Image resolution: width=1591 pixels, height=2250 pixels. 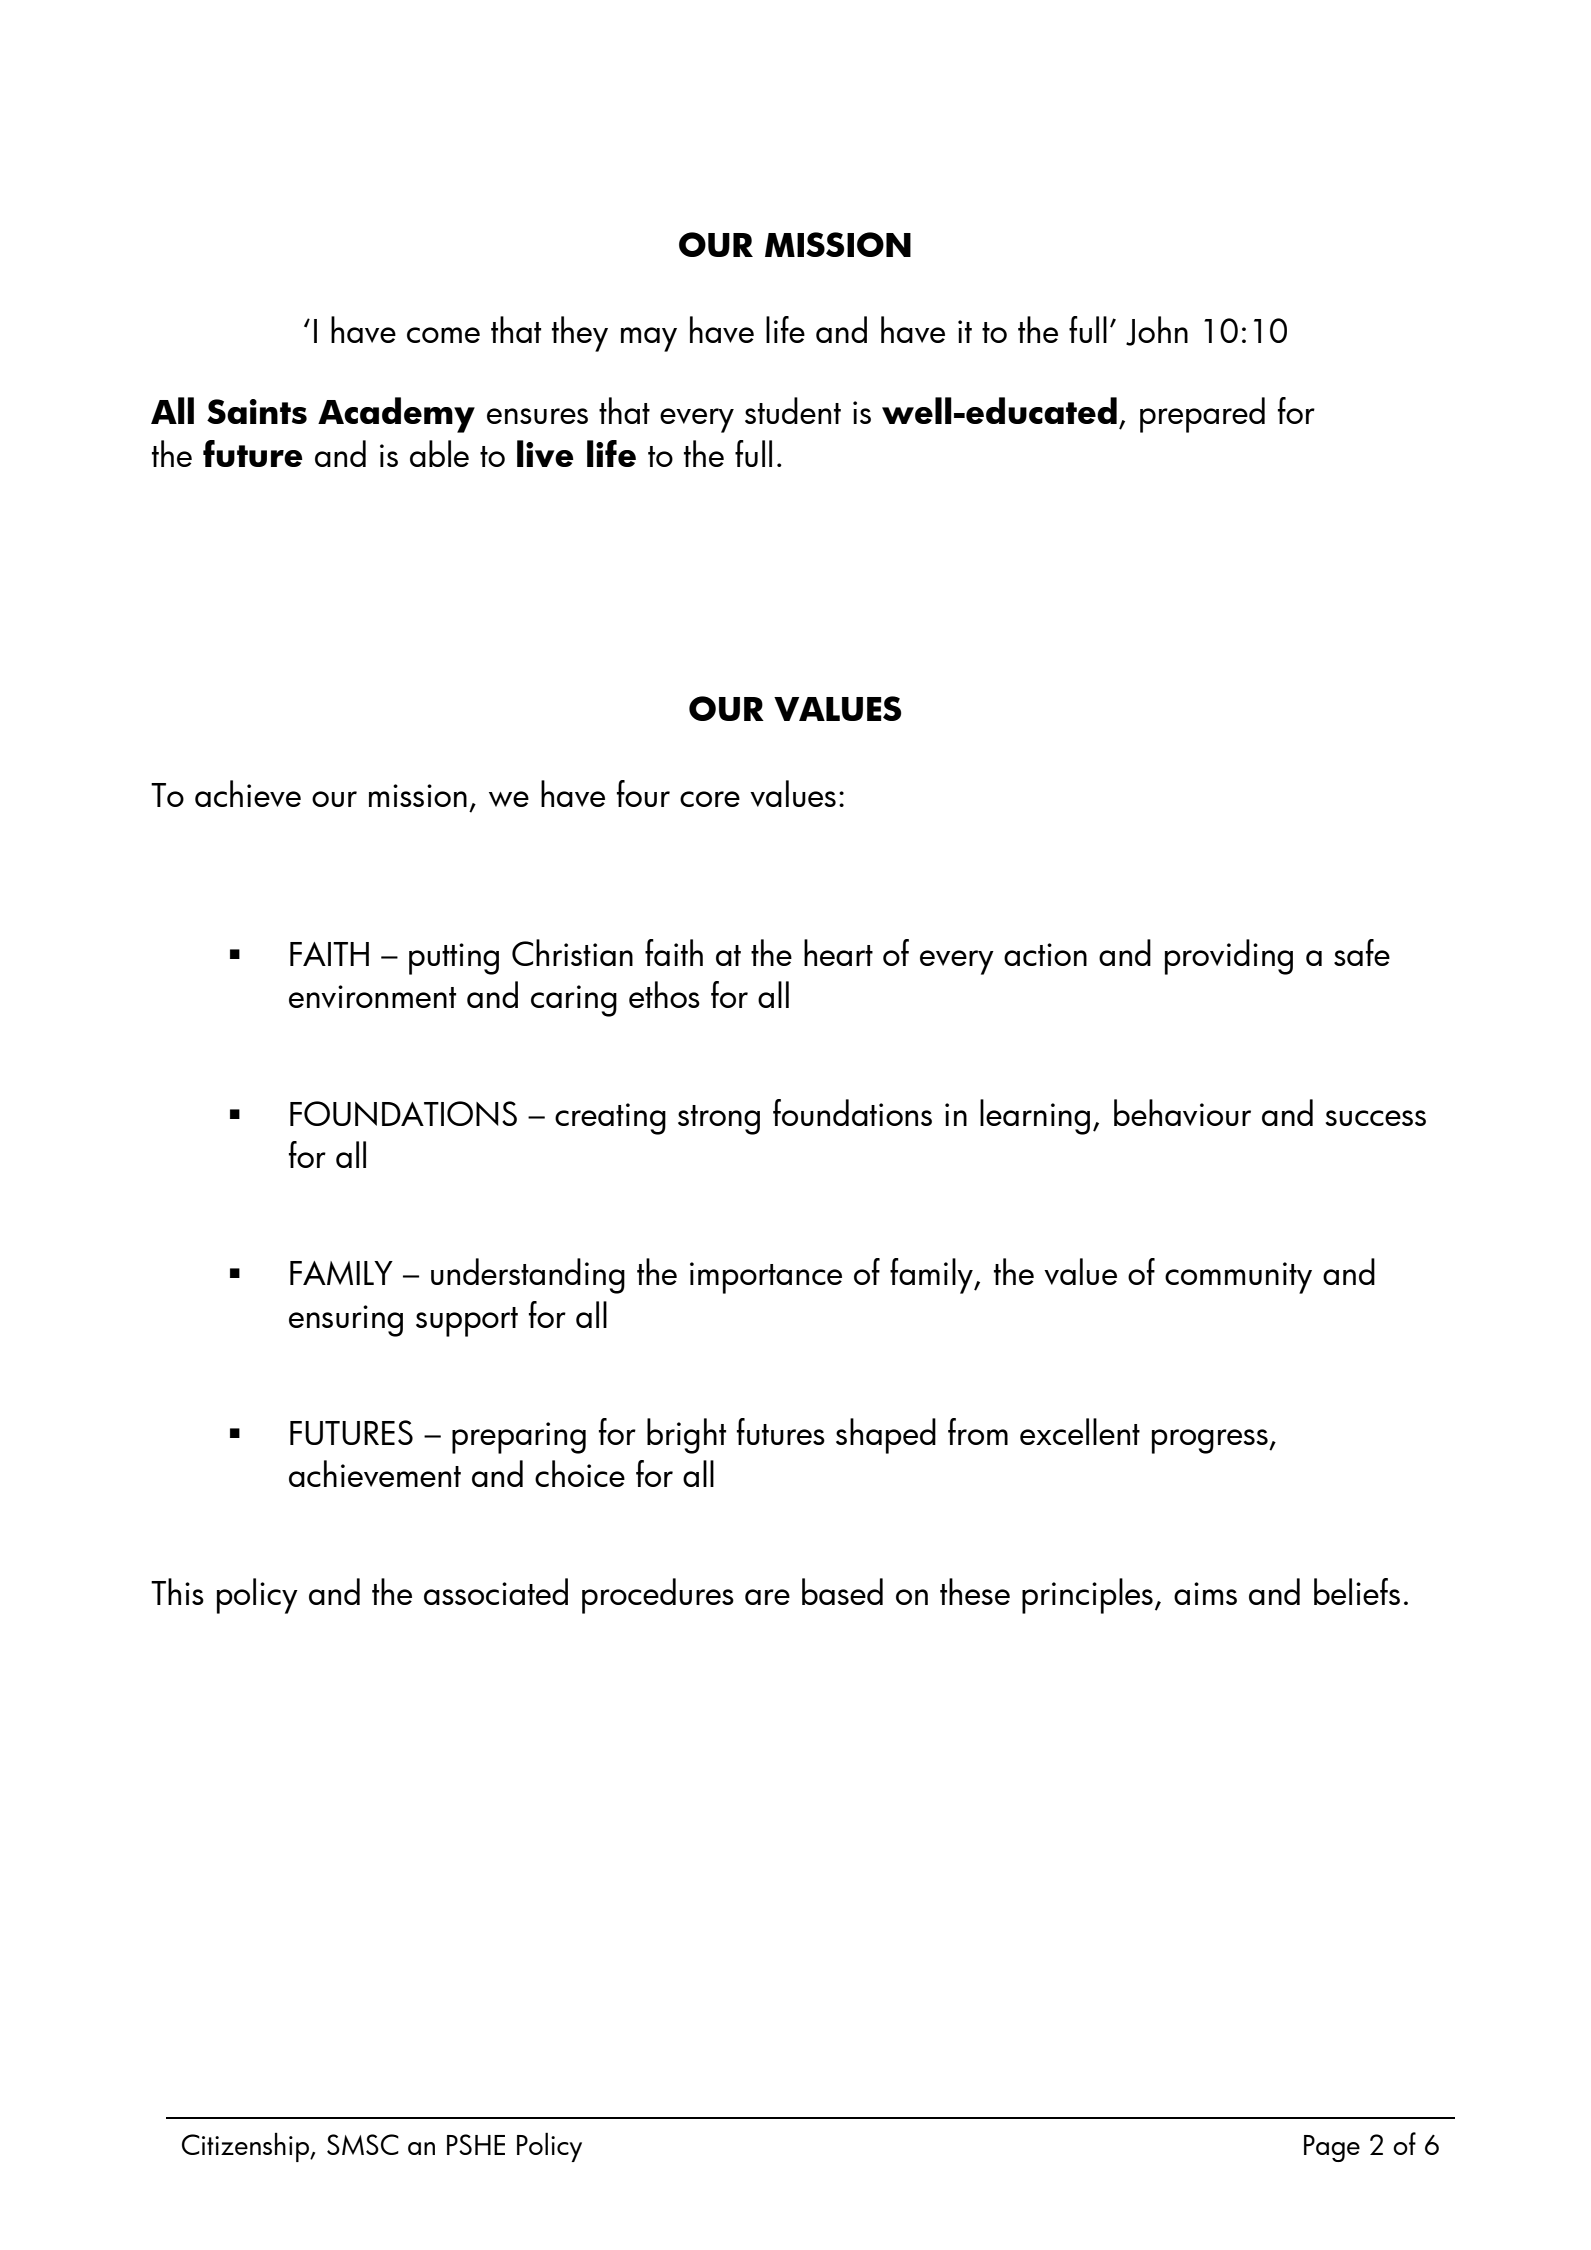 I want to click on This, so click(x=177, y=1591).
